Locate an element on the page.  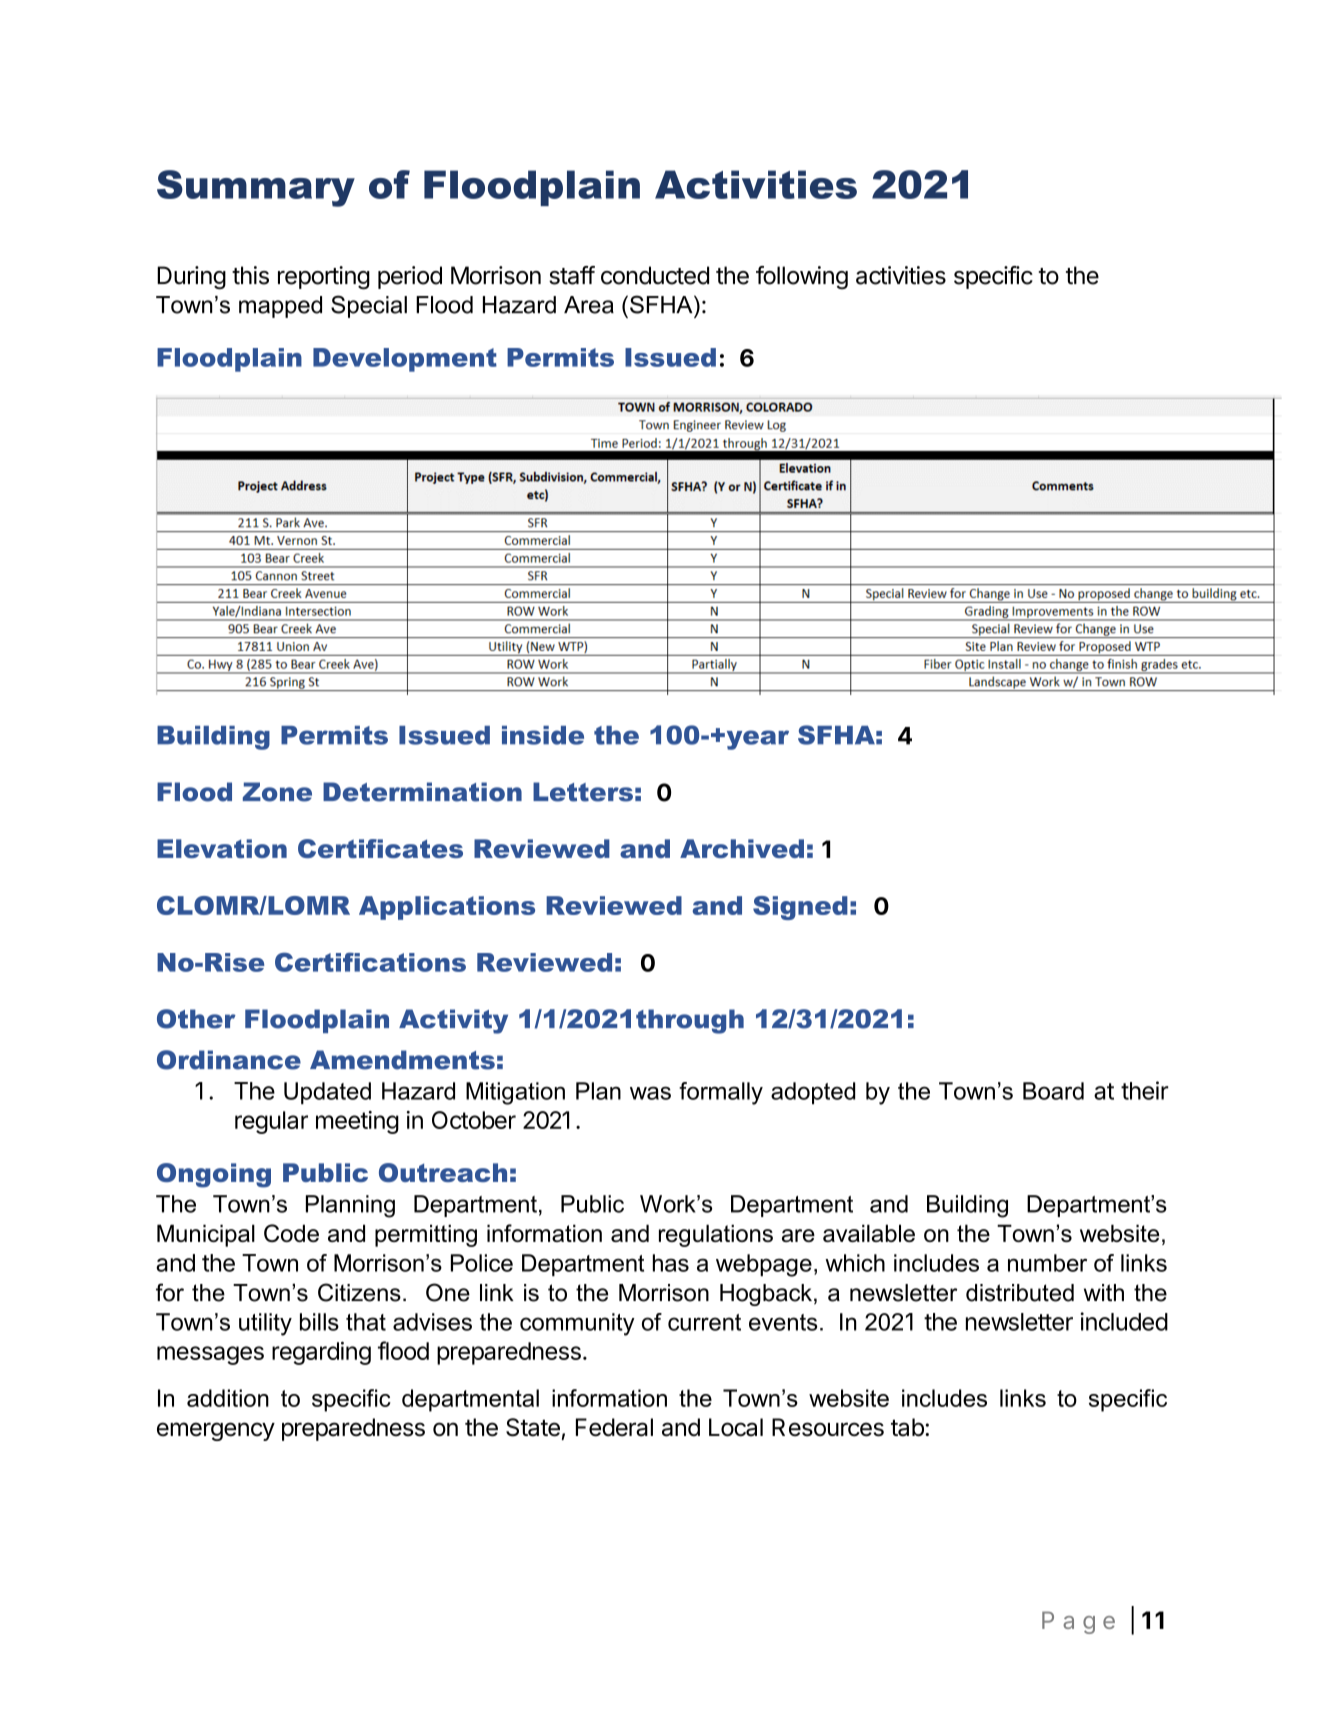
Letters is located at coordinates (583, 792).
